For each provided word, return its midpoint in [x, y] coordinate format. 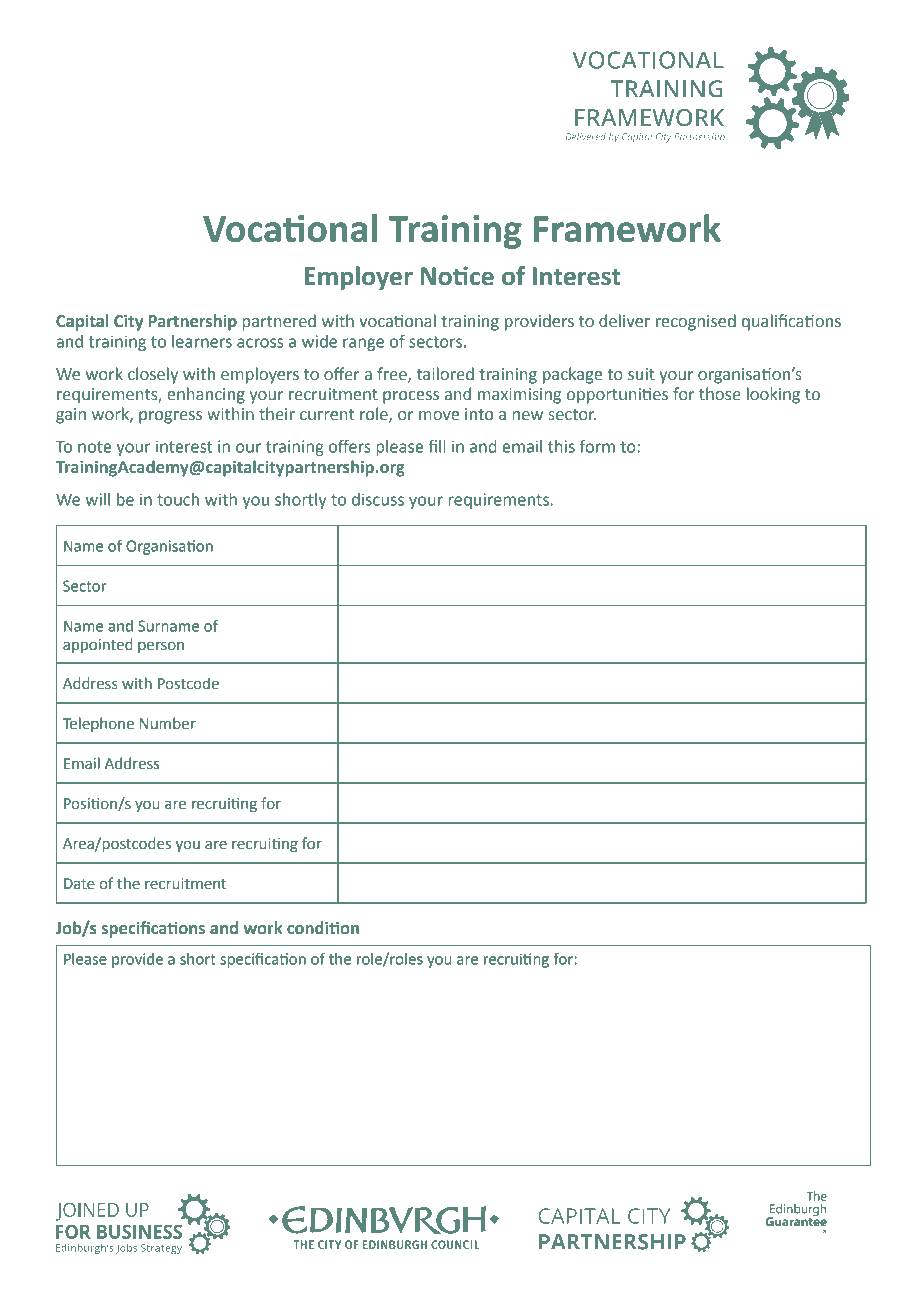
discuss [378, 499]
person [161, 647]
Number [168, 723]
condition [323, 928]
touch [178, 499]
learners [202, 341]
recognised [696, 322]
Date [79, 884]
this [561, 446]
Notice [457, 276]
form [597, 446]
